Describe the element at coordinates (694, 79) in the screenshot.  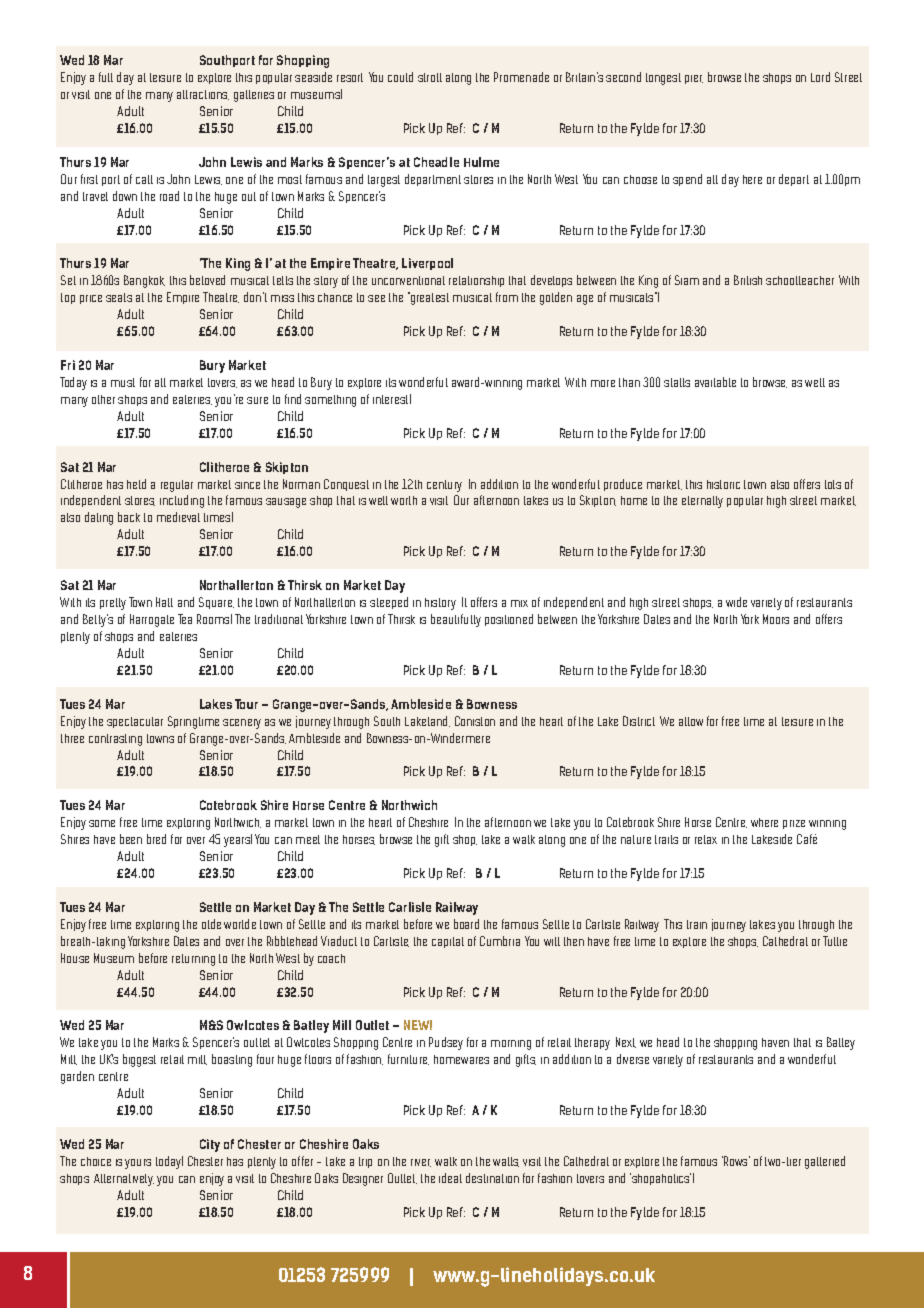
I see `pier` at that location.
